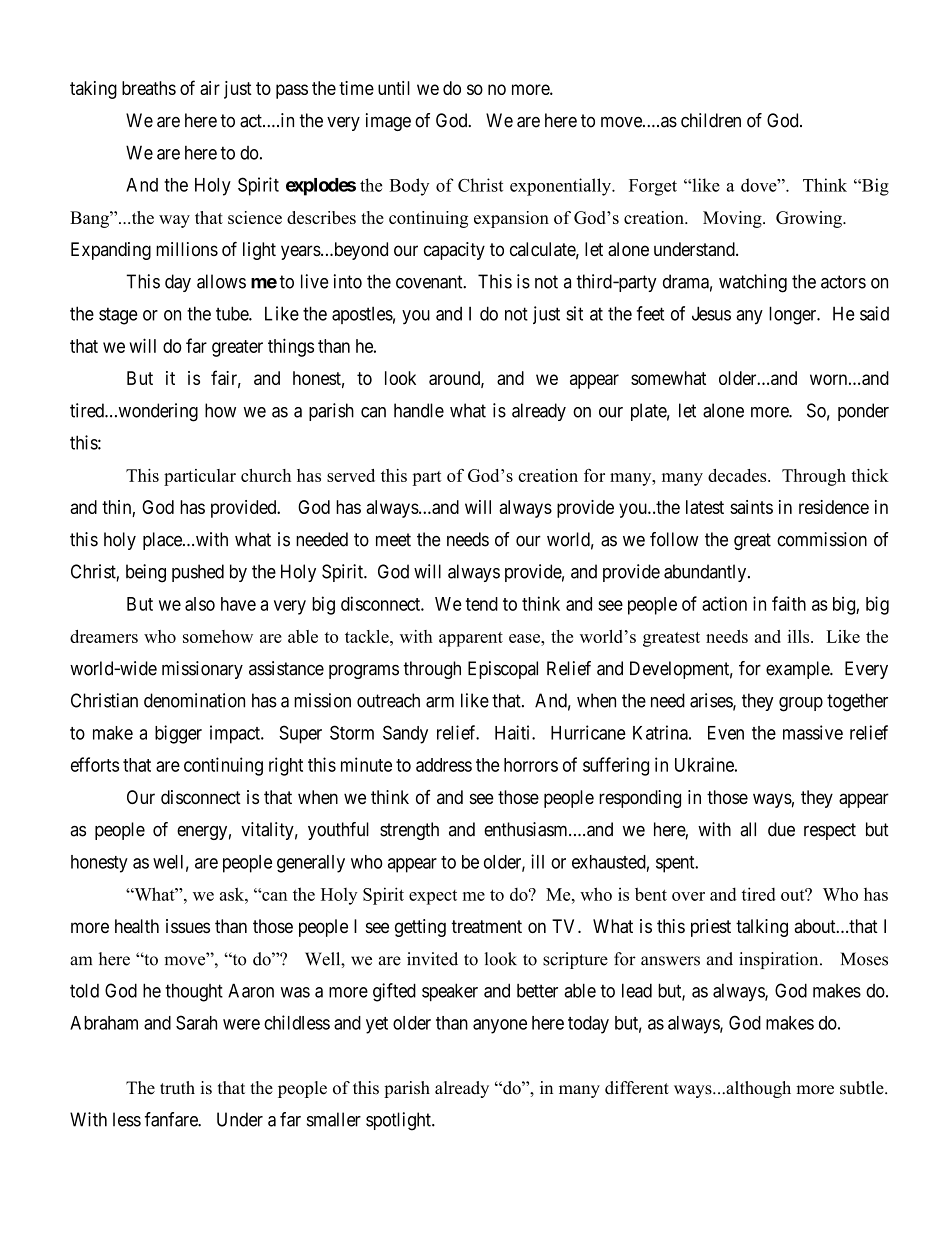  What do you see at coordinates (149, 88) in the page?
I see `breaths` at bounding box center [149, 88].
